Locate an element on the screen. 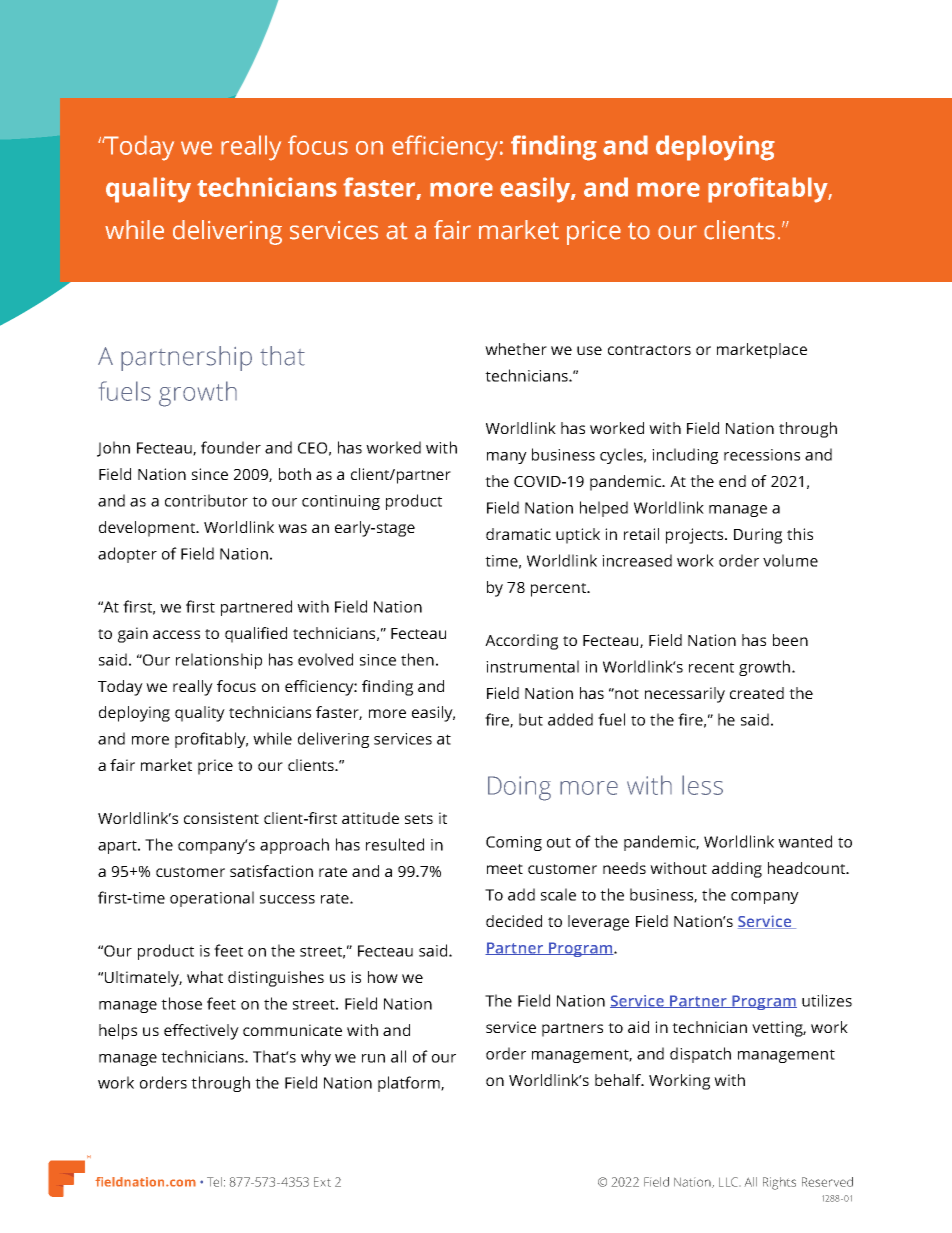 This screenshot has width=952, height=1233. been is located at coordinates (790, 640).
